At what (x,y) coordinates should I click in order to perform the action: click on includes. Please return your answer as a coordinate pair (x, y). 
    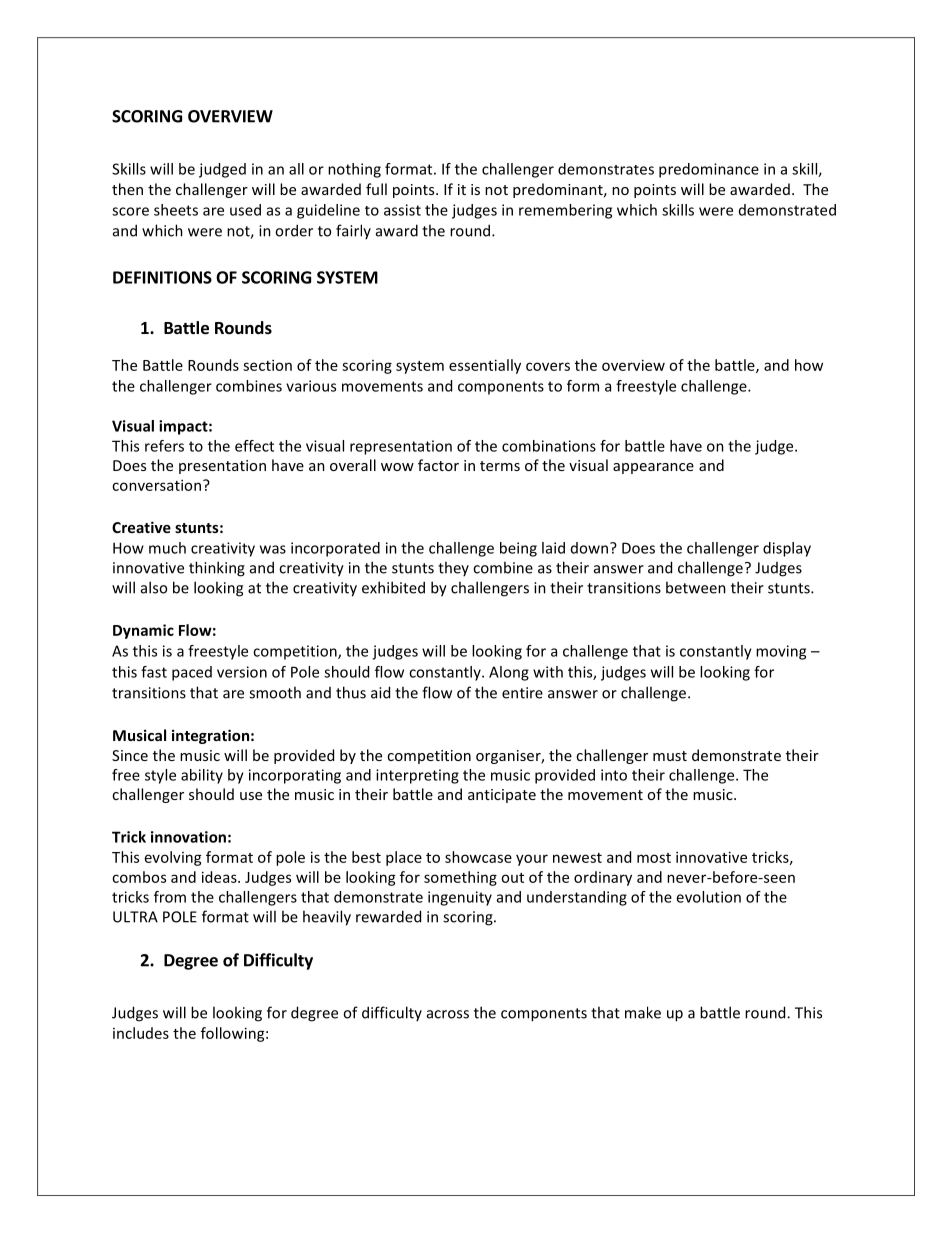
    Looking at the image, I should click on (141, 1033).
